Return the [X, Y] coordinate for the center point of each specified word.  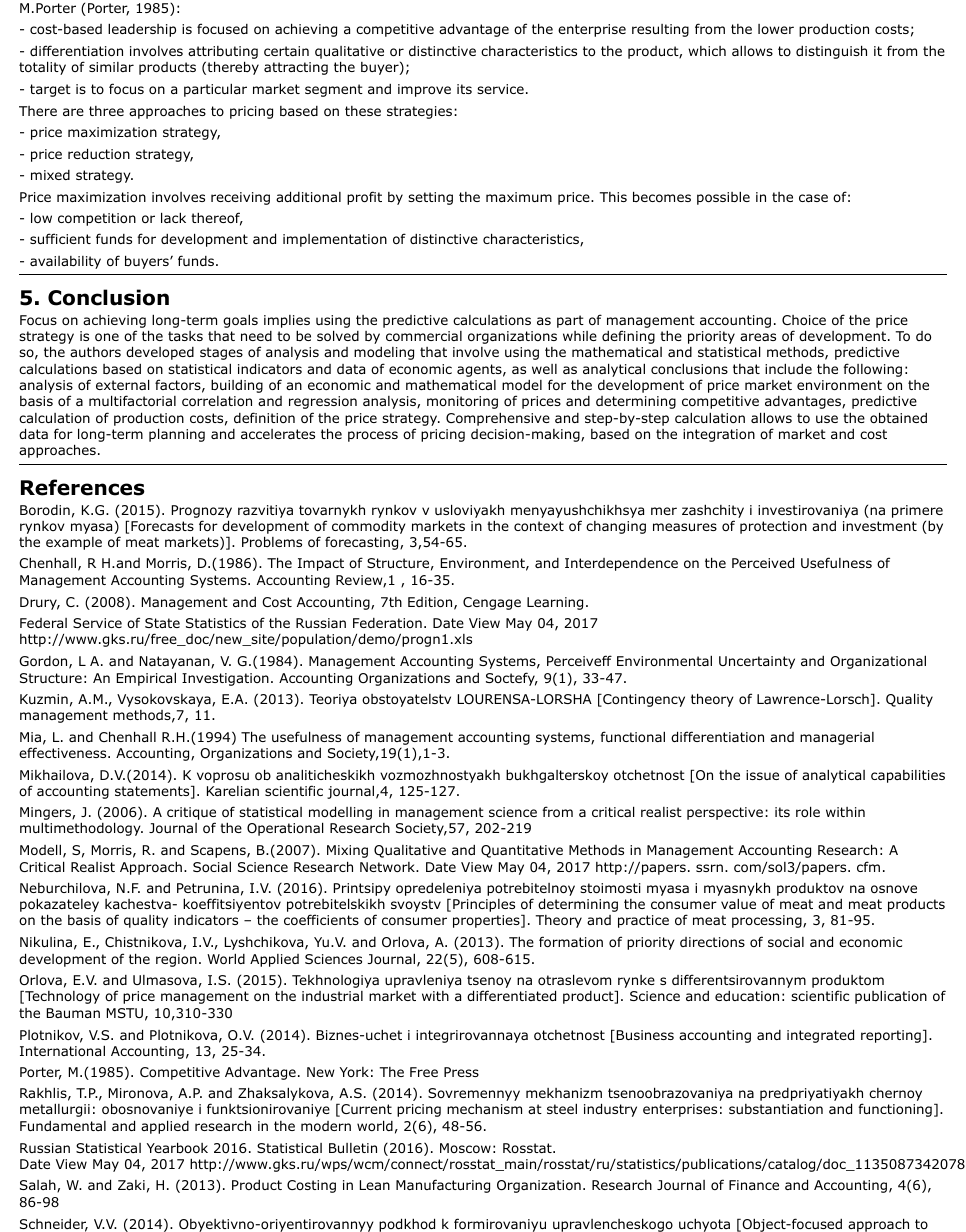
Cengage [492, 603]
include [788, 368]
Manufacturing [443, 1186]
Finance [754, 1185]
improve [424, 90]
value [738, 903]
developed [160, 353]
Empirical [146, 679]
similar [111, 67]
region [176, 960]
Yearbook [177, 1147]
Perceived [763, 562]
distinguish [831, 52]
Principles [484, 905]
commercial [424, 336]
